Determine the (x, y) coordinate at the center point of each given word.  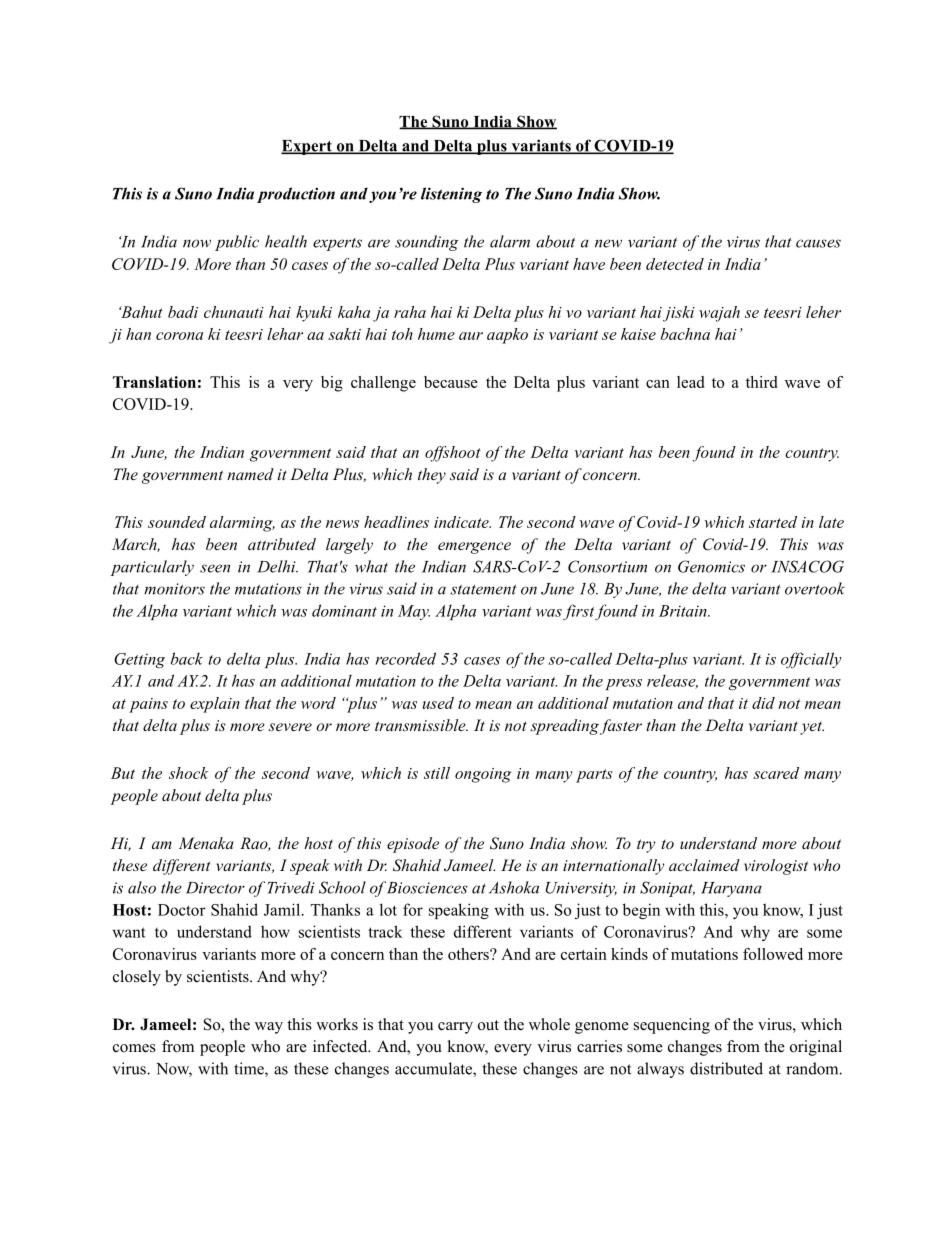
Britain (684, 611)
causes (818, 243)
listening (451, 195)
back (187, 658)
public (237, 243)
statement (483, 590)
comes (134, 1048)
